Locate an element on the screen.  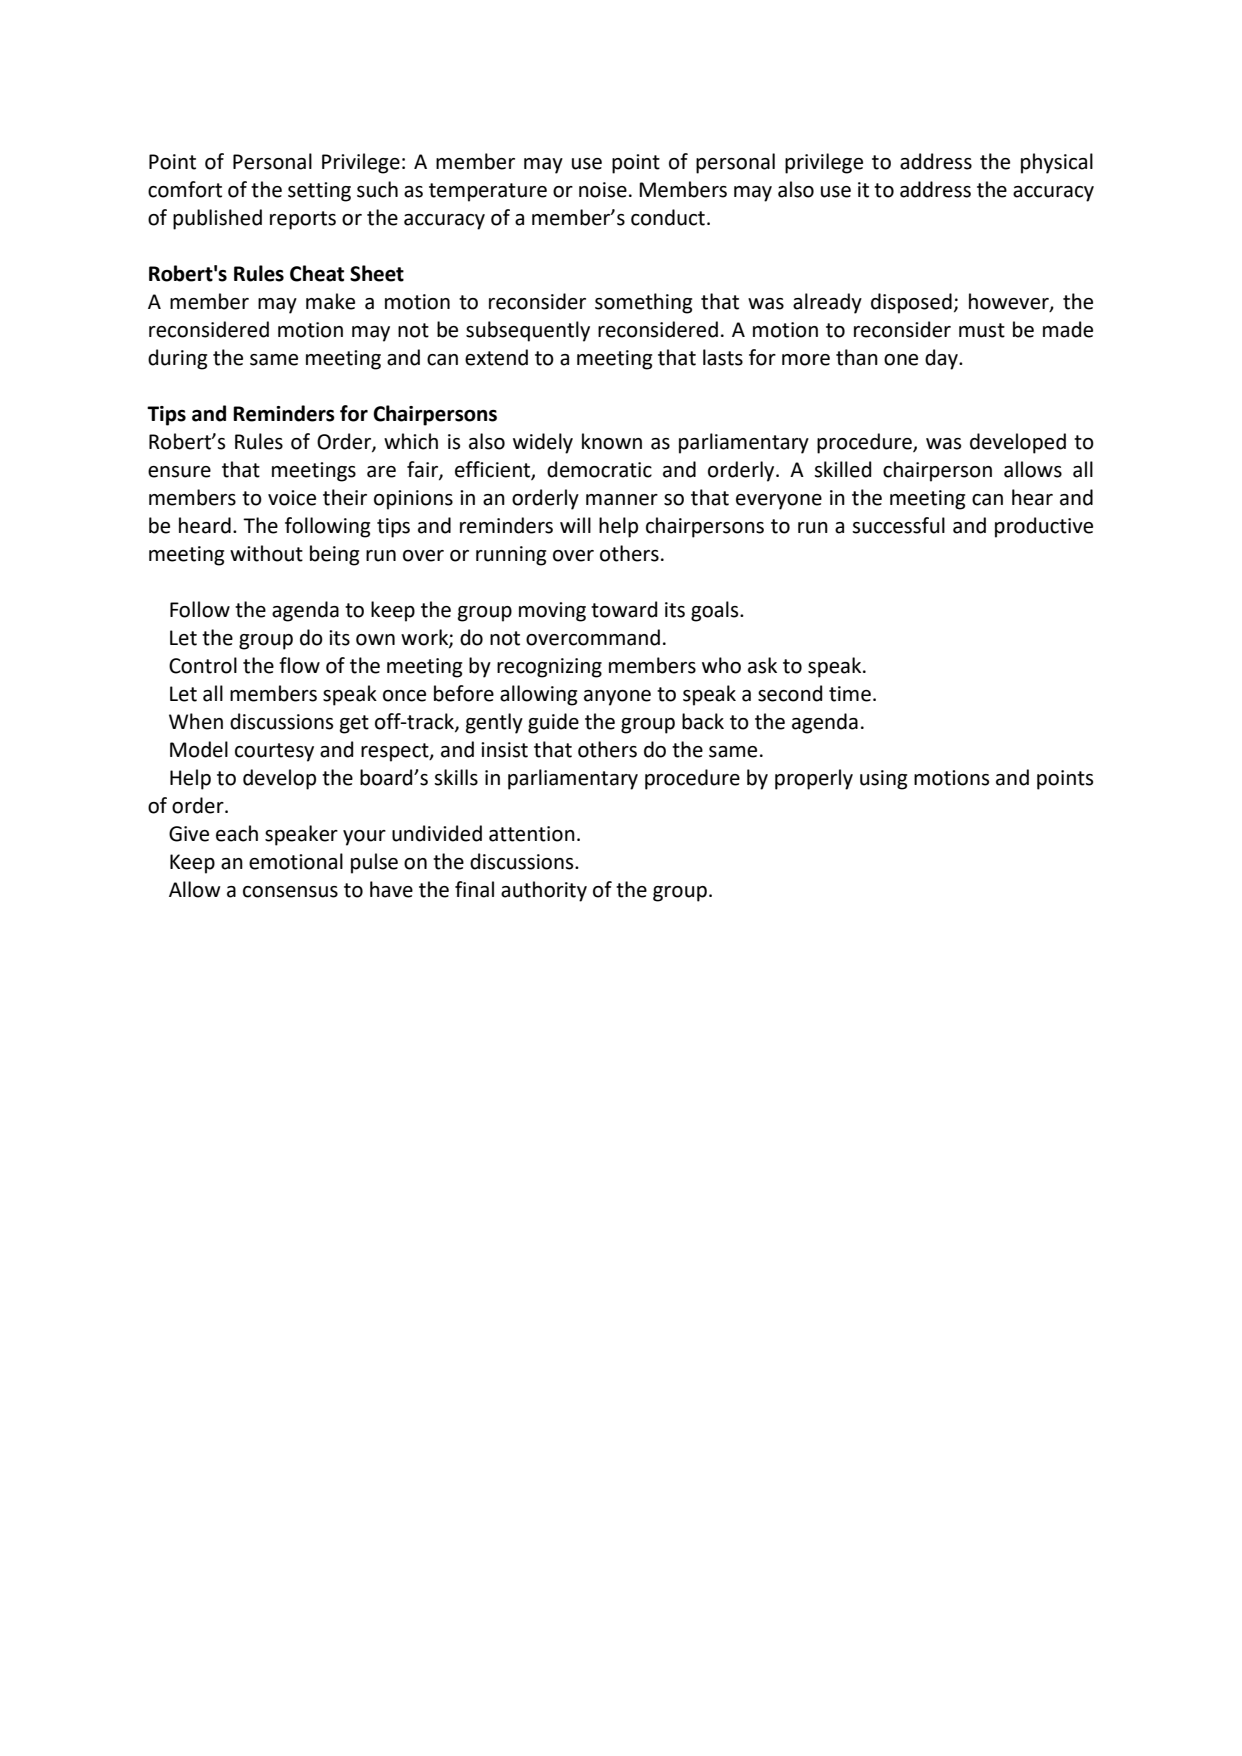
successful is located at coordinates (898, 525).
